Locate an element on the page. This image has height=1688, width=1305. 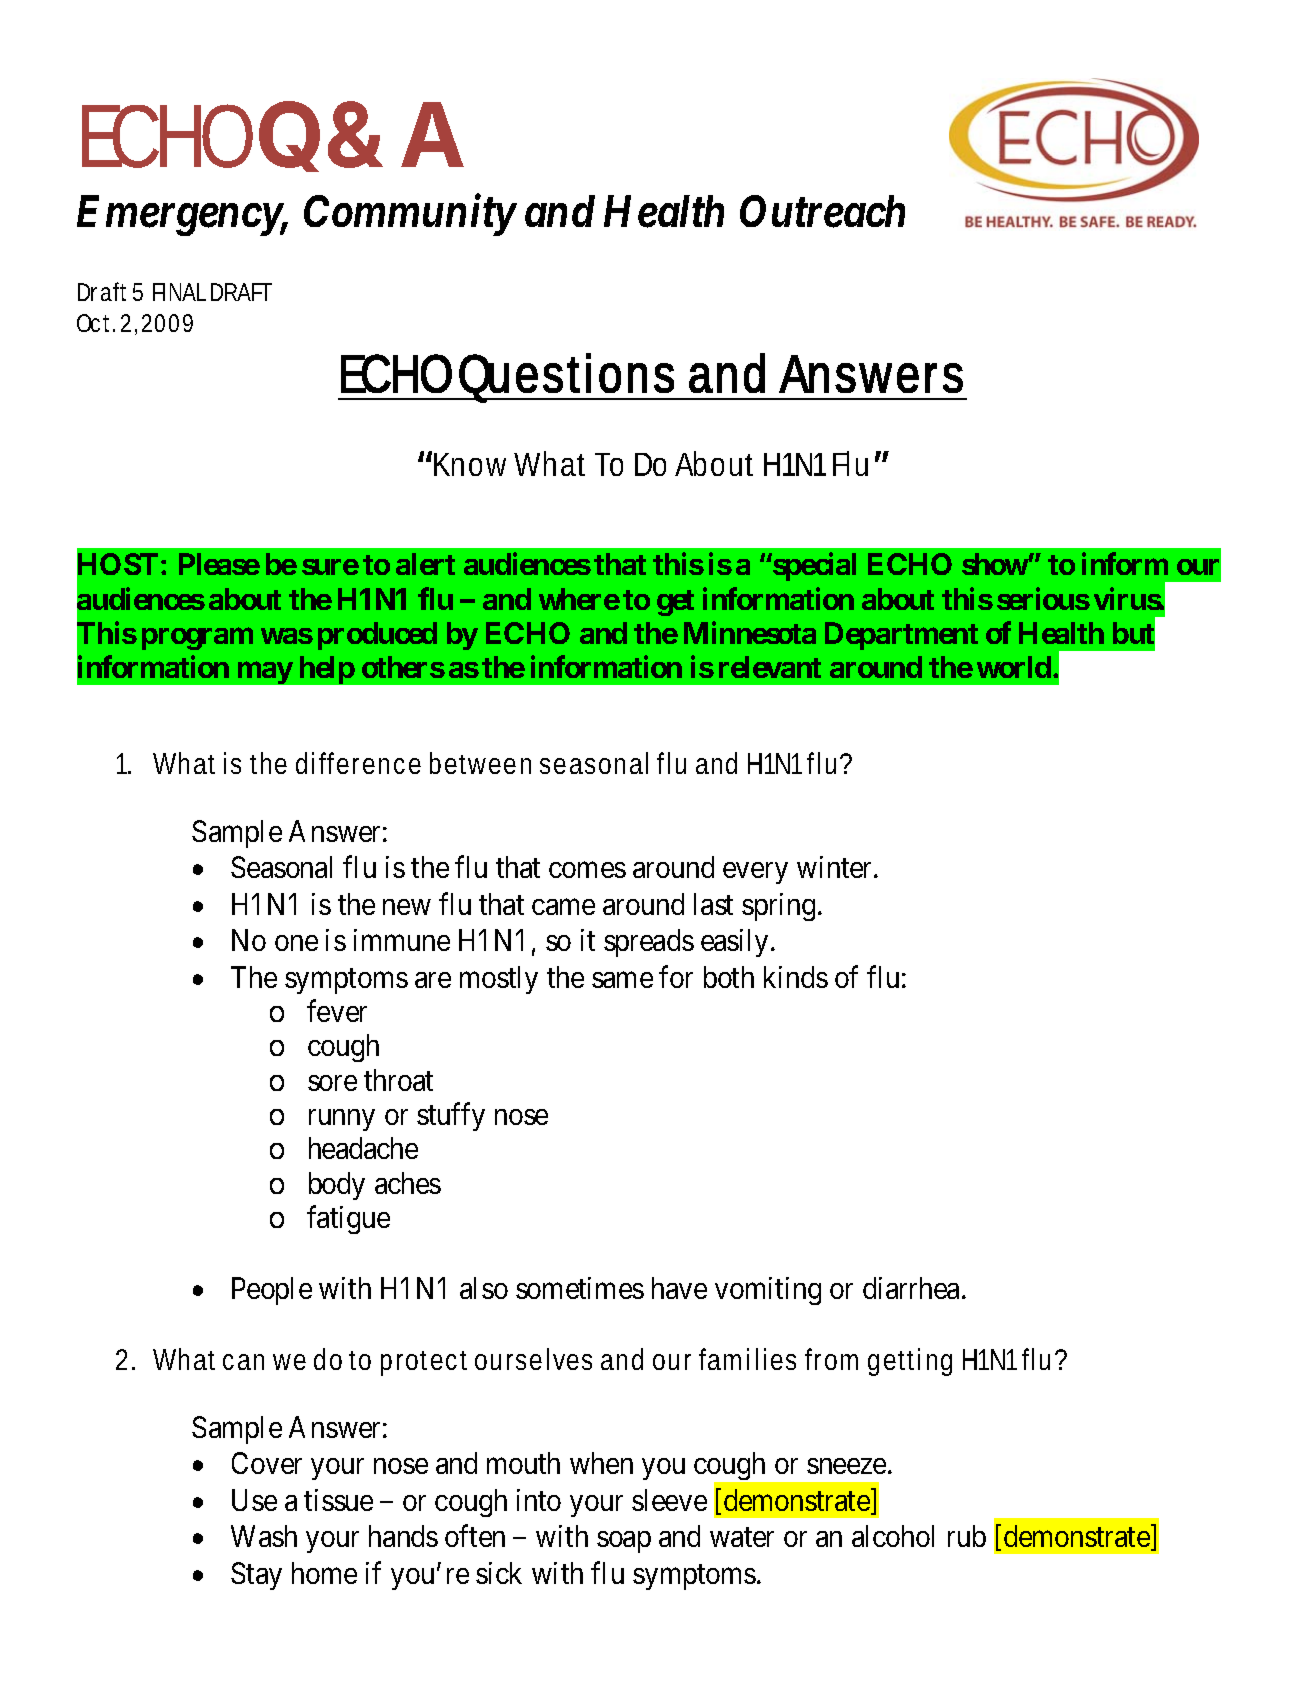
FINAL is located at coordinates (179, 292).
